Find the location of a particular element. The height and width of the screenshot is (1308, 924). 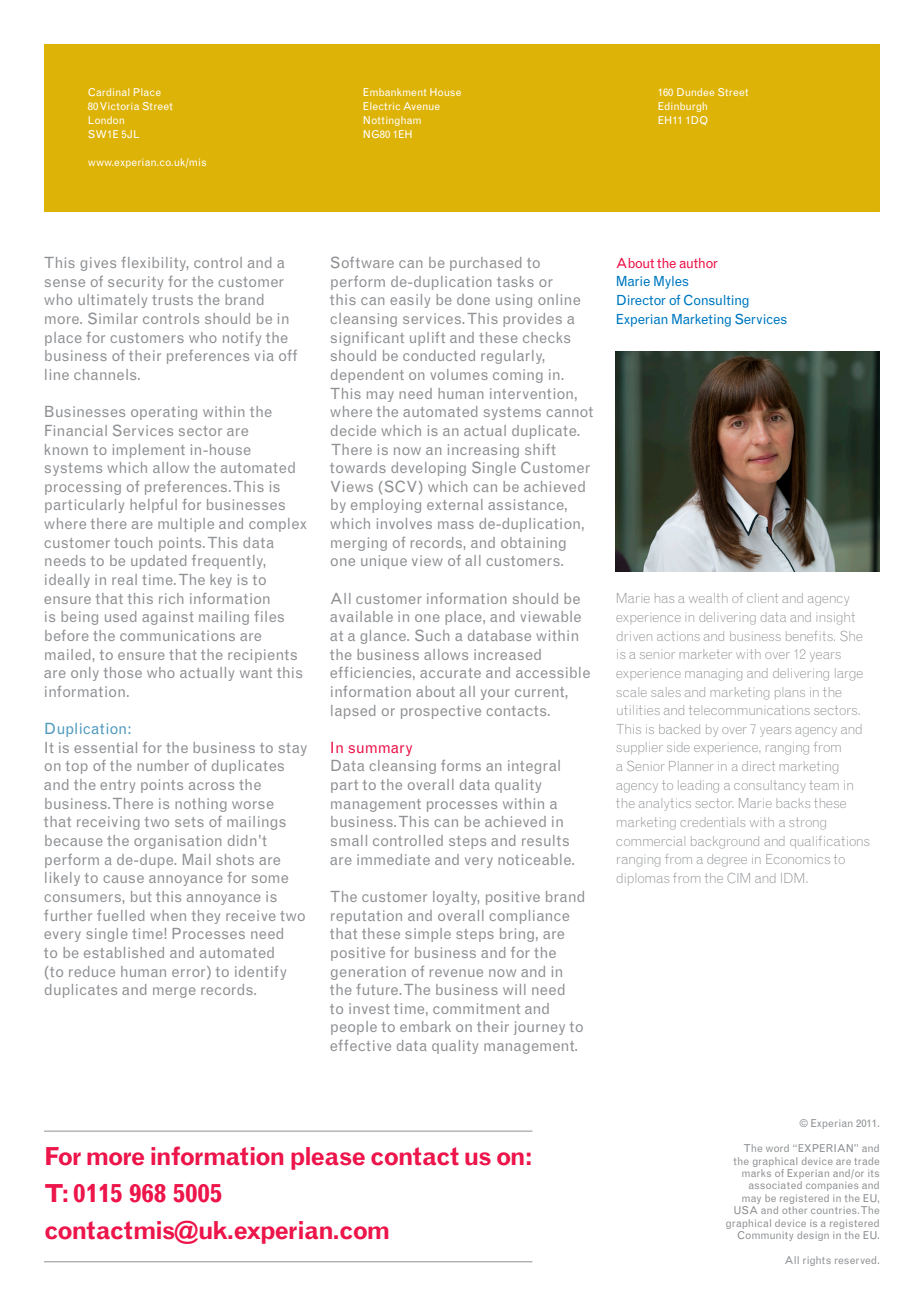

please is located at coordinates (328, 1158).
